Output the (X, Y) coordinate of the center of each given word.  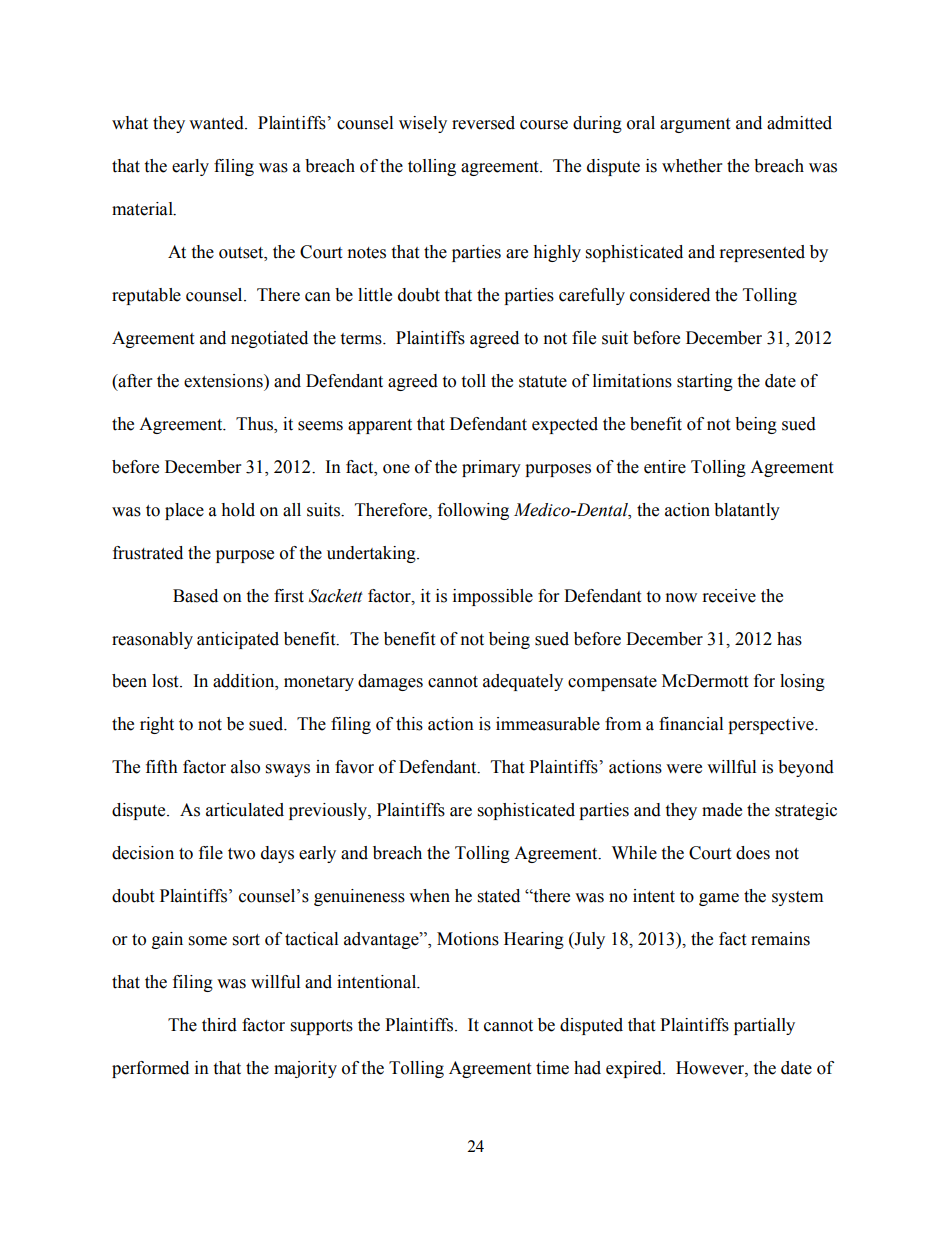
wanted (217, 123)
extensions (224, 381)
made (722, 810)
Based (195, 596)
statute (543, 382)
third (219, 1025)
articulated (245, 810)
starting (705, 382)
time (552, 1068)
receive (729, 596)
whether (692, 166)
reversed (483, 123)
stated (499, 896)
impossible (493, 597)
